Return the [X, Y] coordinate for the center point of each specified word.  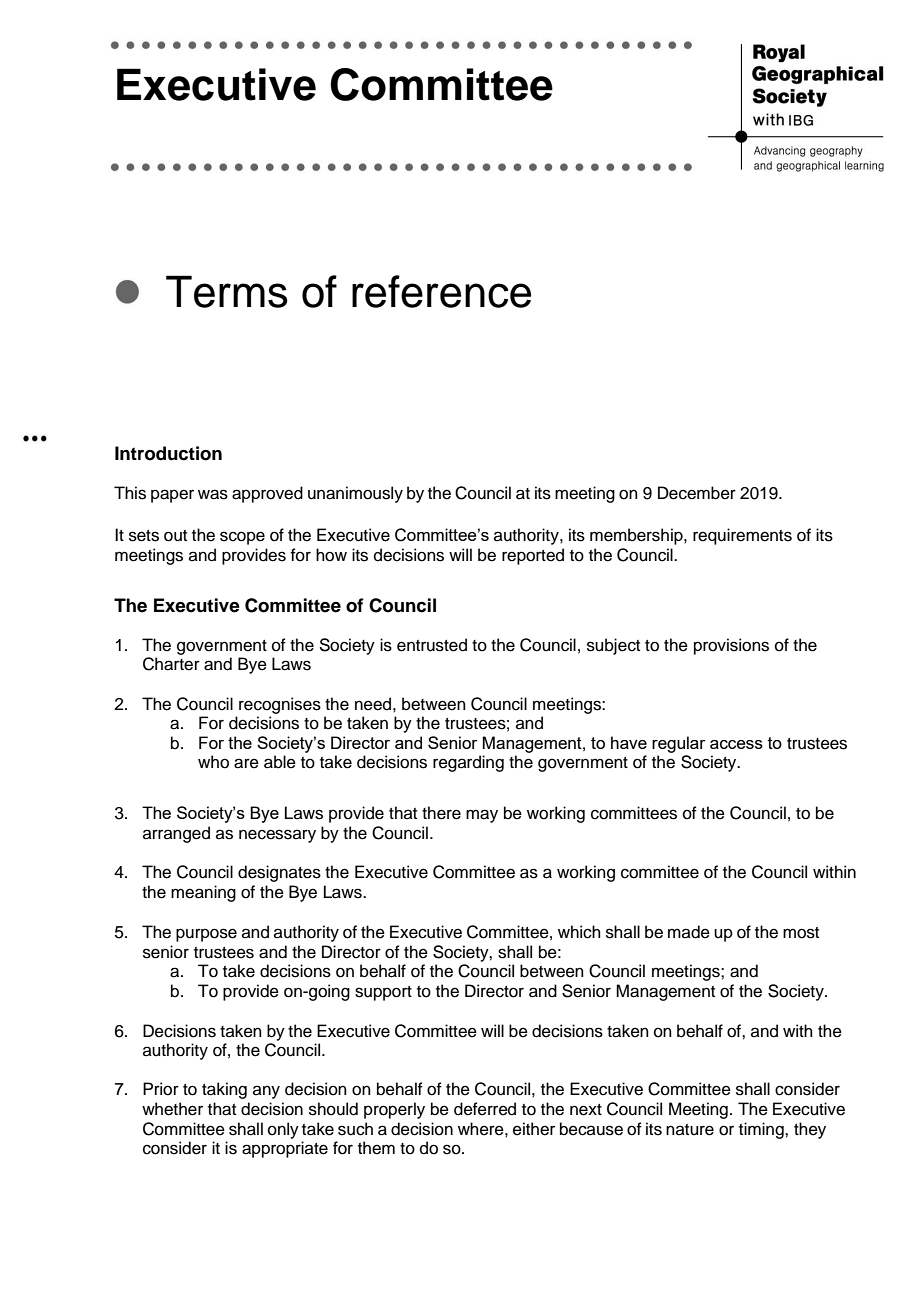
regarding [468, 763]
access [736, 744]
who [213, 762]
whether [172, 1109]
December [697, 493]
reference [441, 291]
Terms [227, 291]
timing [762, 1130]
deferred [485, 1109]
